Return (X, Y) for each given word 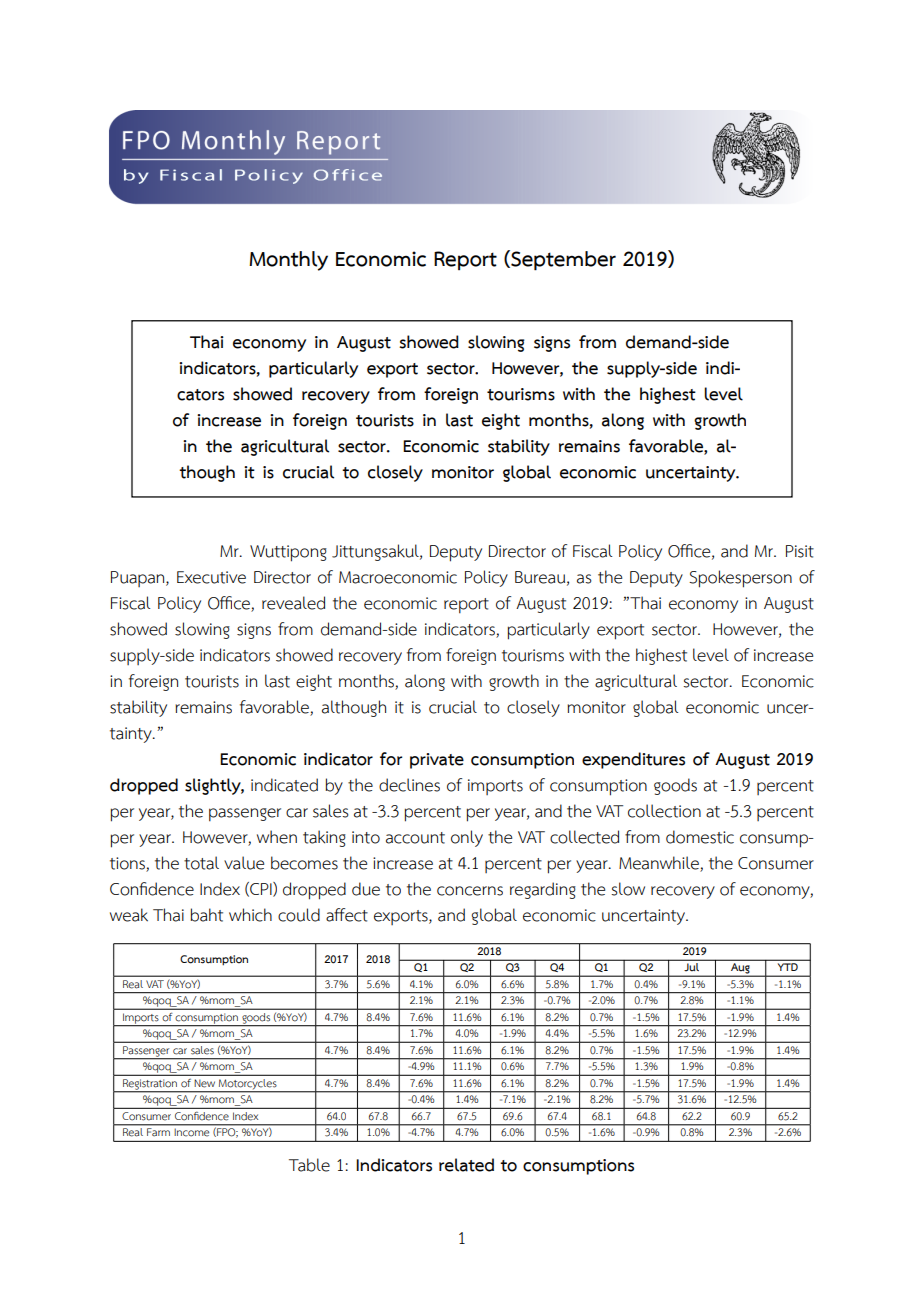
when (277, 837)
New (204, 1083)
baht (206, 915)
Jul (692, 965)
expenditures (633, 760)
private (437, 761)
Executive (211, 577)
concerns (470, 891)
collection (664, 811)
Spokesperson (740, 579)
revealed (293, 603)
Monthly (288, 261)
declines (409, 785)
